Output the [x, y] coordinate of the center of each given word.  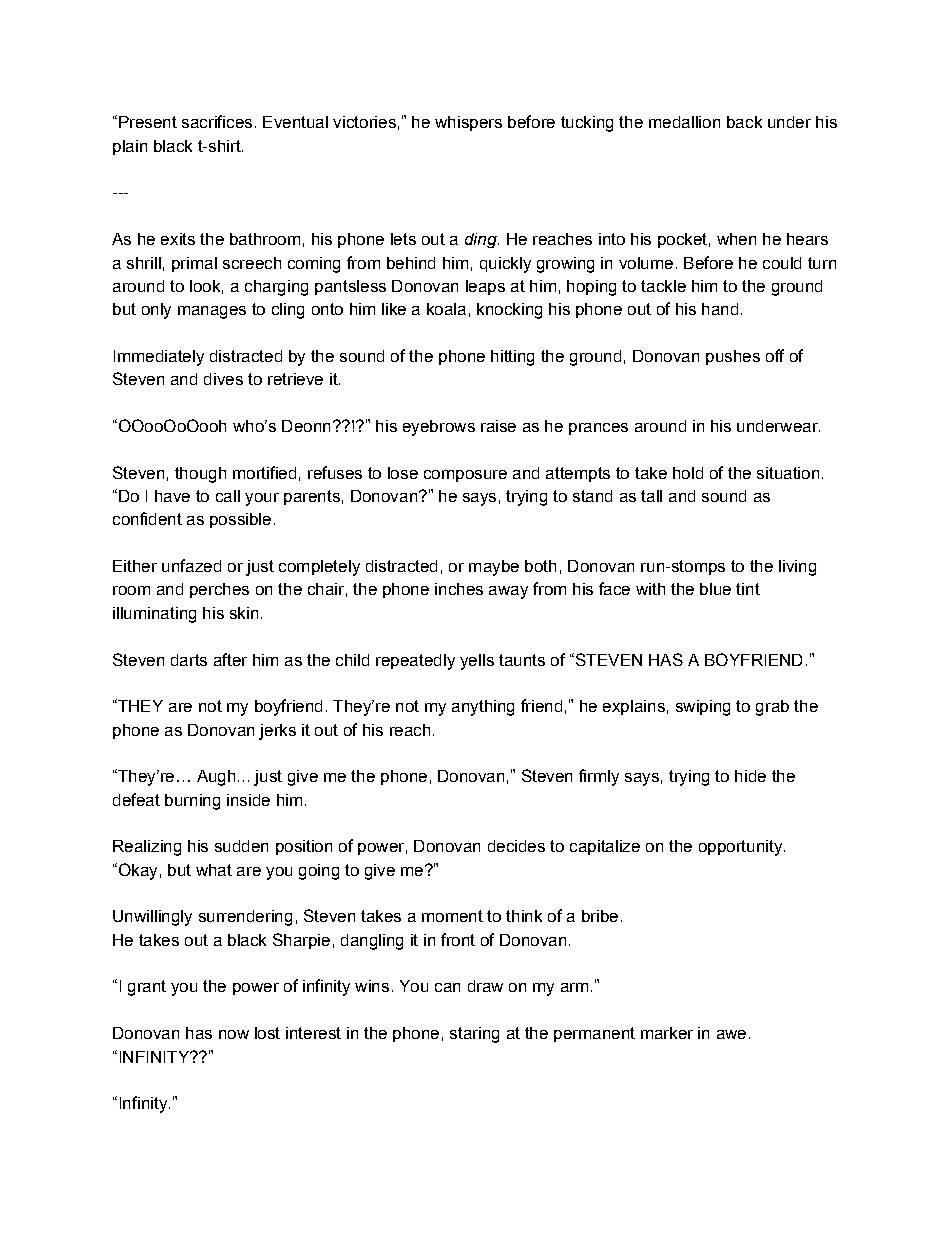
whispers [468, 123]
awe [731, 1034]
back [744, 122]
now [234, 1034]
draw [485, 986]
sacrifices [217, 121]
